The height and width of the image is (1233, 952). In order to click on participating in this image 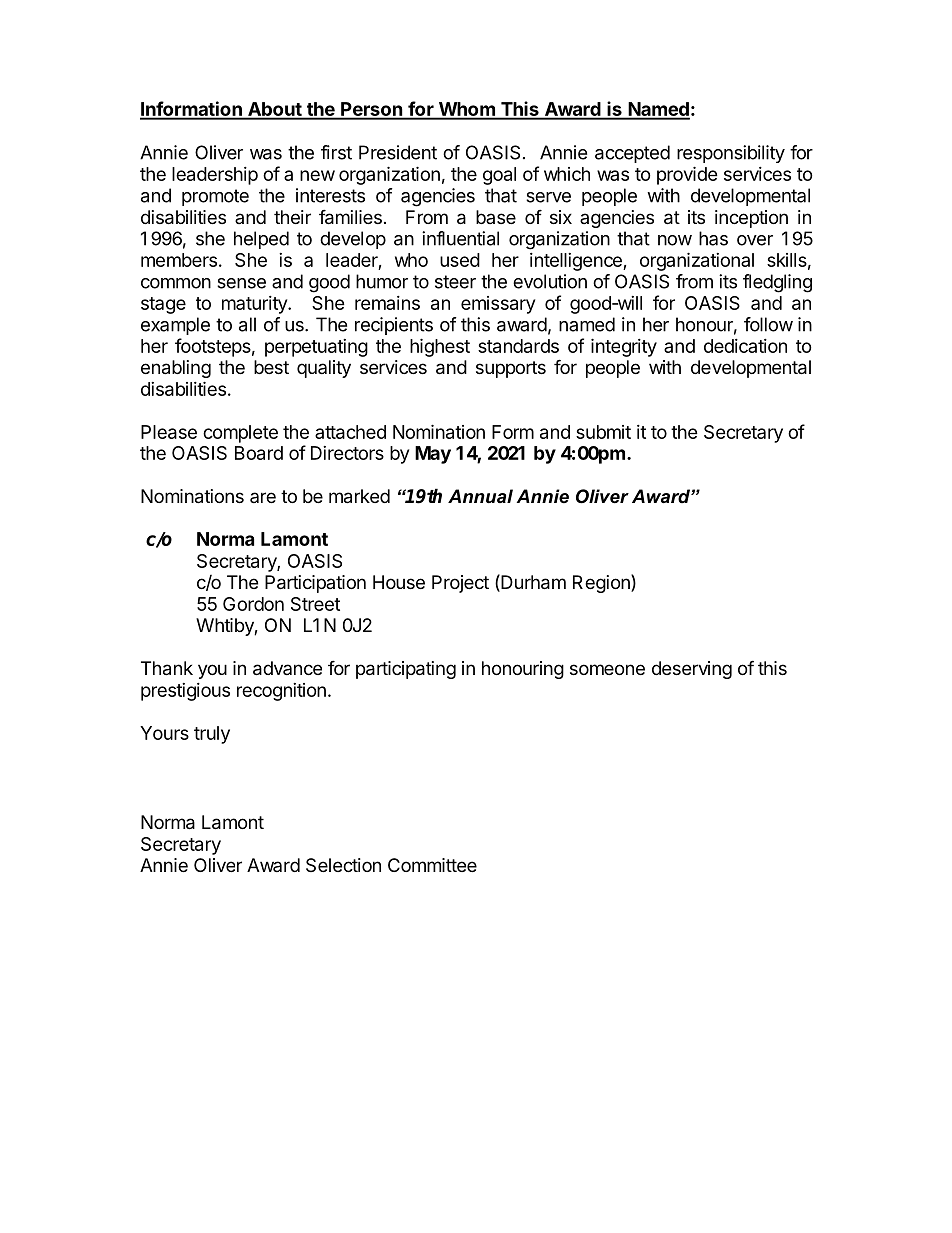, I will do `click(406, 670)`.
